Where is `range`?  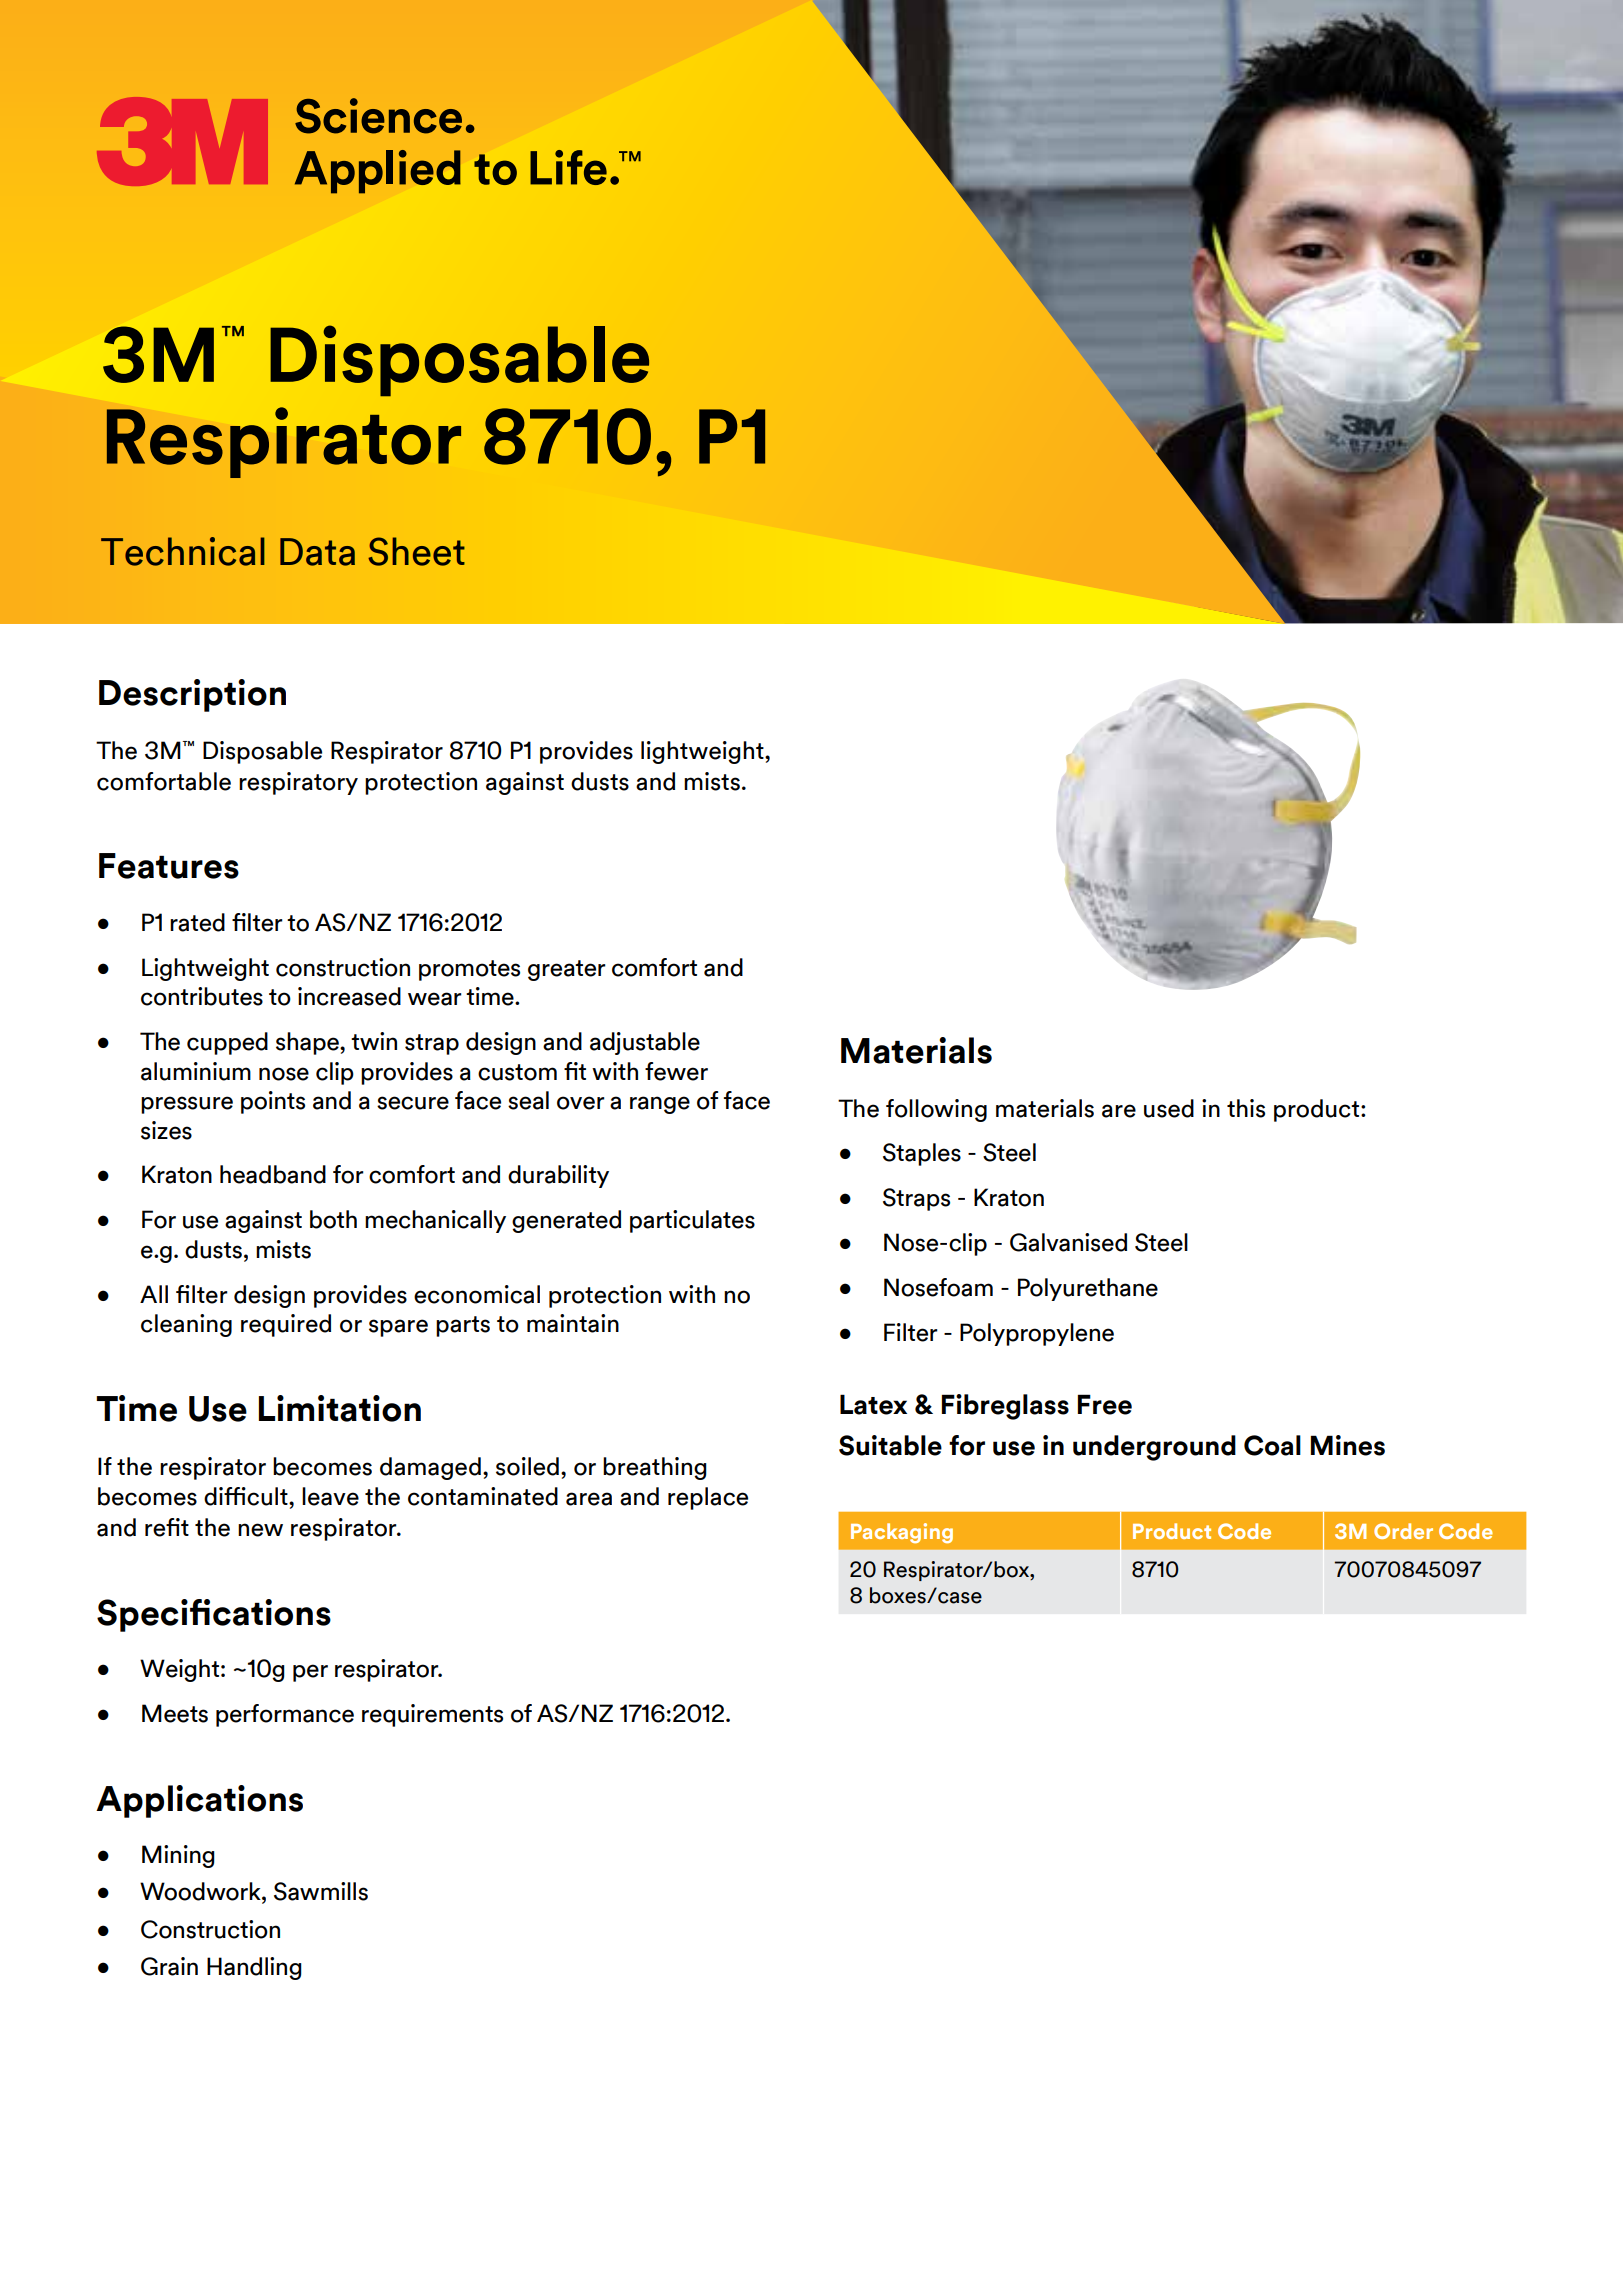
range is located at coordinates (660, 1105).
